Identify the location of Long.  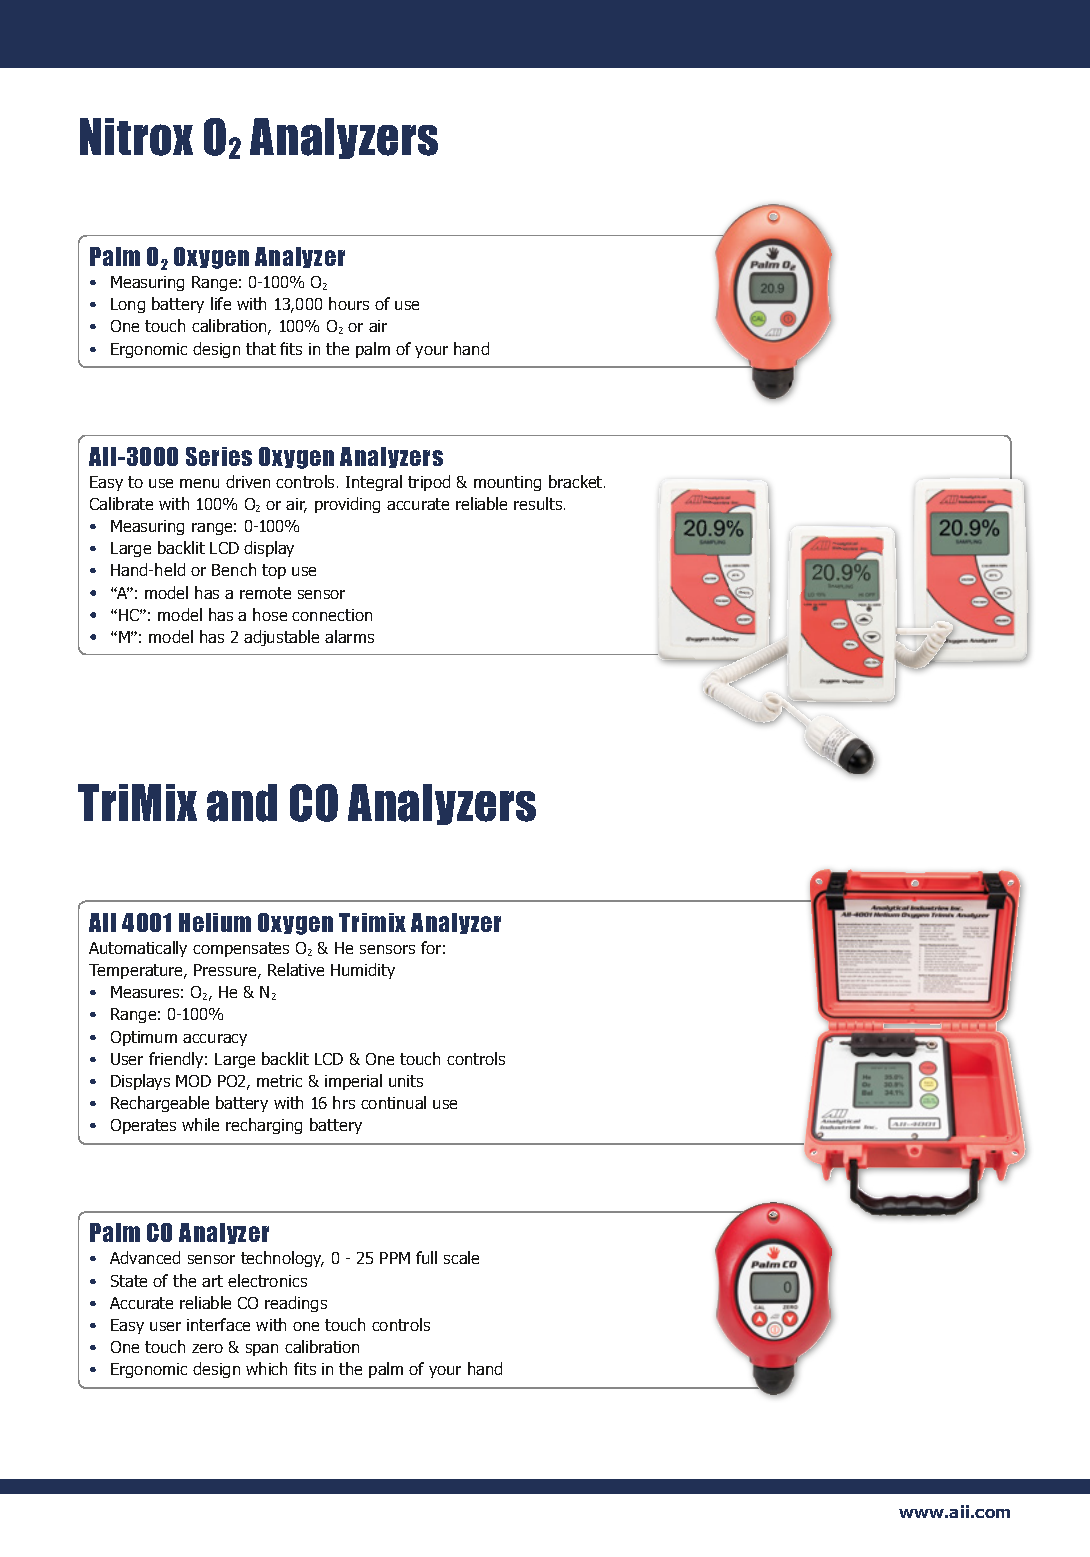
(128, 305).
